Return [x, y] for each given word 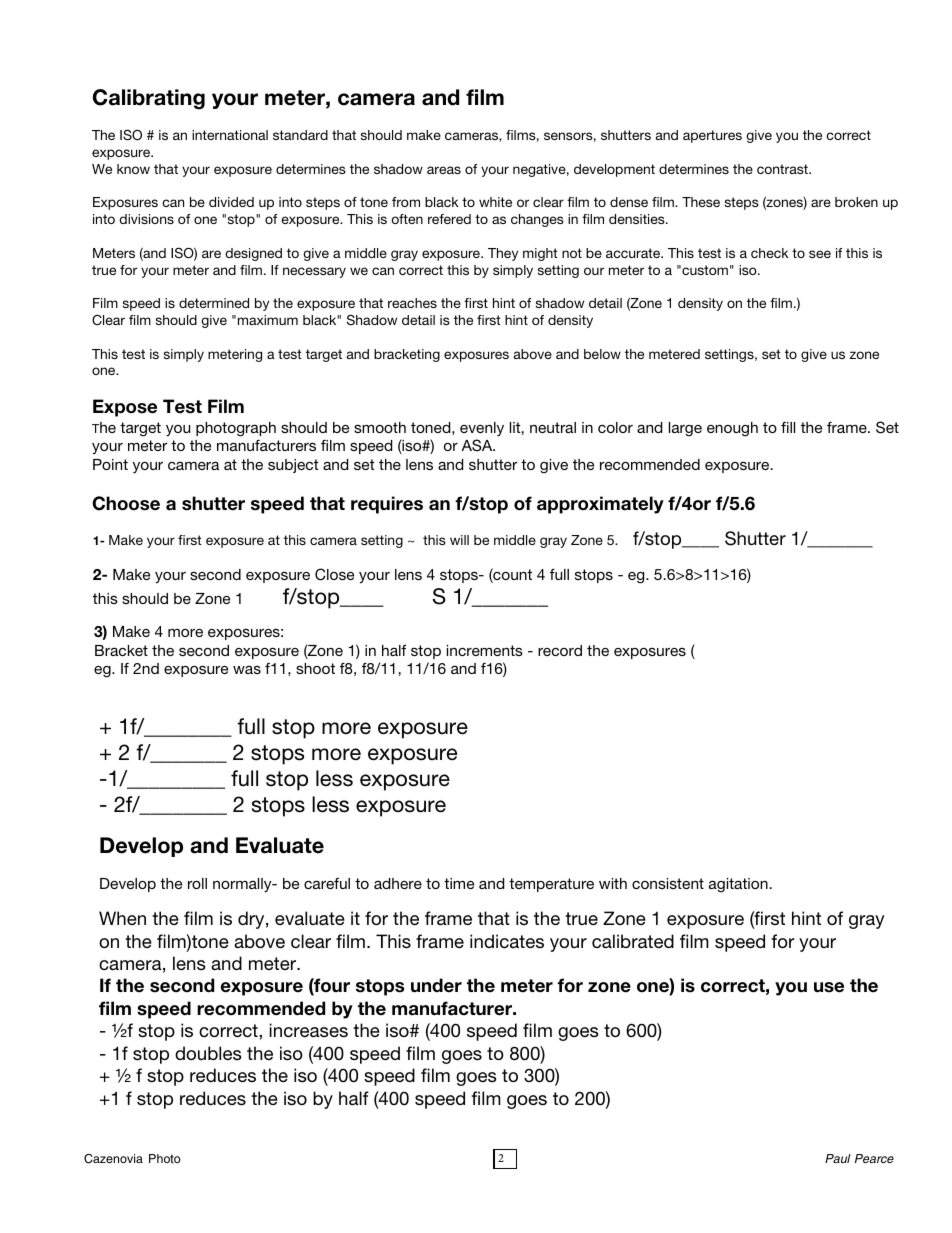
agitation [739, 885]
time [459, 883]
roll [197, 883]
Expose [125, 408]
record [560, 650]
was [247, 669]
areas [444, 170]
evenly [482, 429]
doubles [208, 1053]
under [436, 985]
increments [485, 650]
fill [788, 427]
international [230, 135]
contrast [783, 169]
